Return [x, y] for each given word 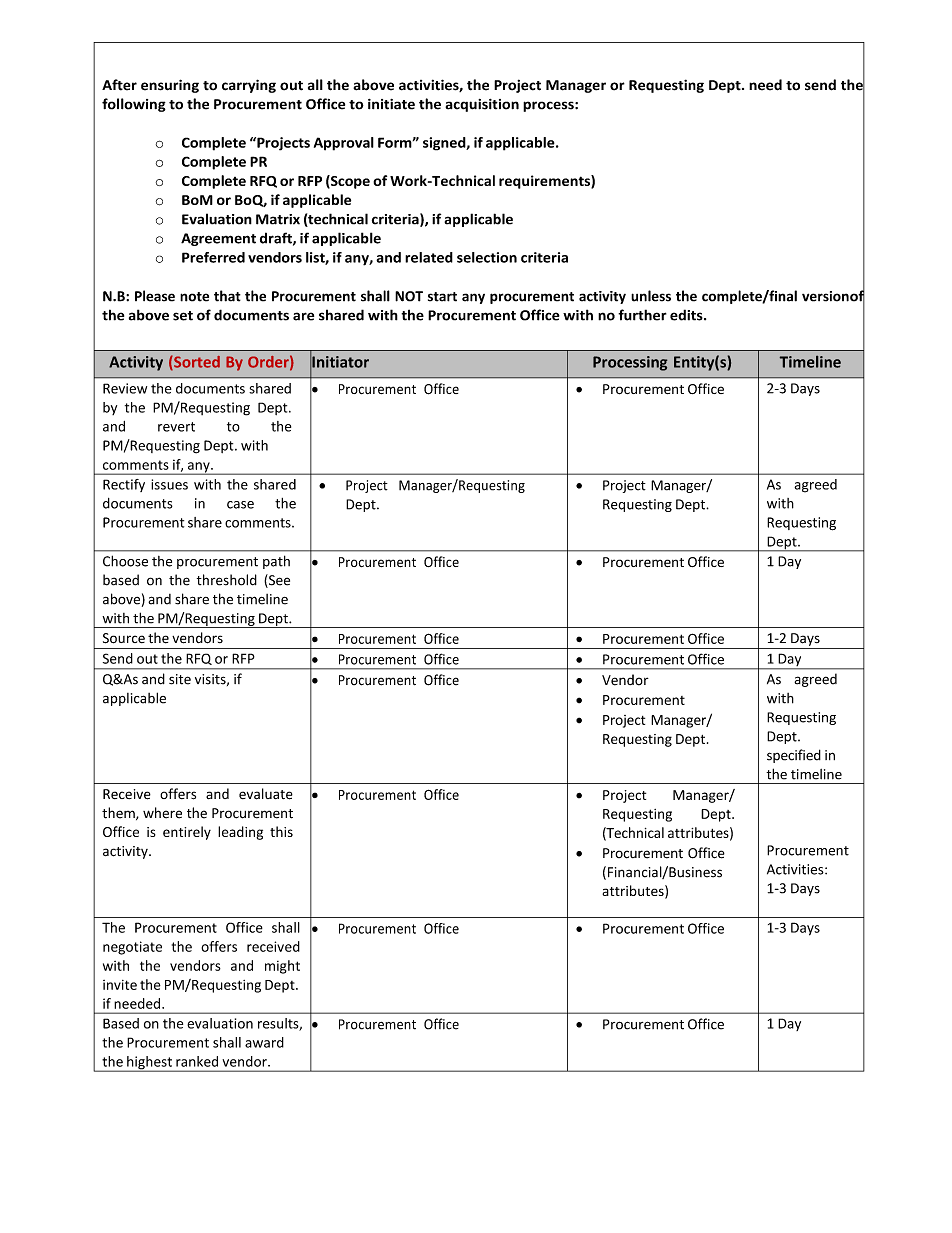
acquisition [482, 105]
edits [687, 315]
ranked [197, 1061]
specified [794, 756]
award [264, 1042]
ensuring [170, 86]
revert [176, 427]
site [180, 679]
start [442, 297]
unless [651, 296]
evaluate [266, 794]
